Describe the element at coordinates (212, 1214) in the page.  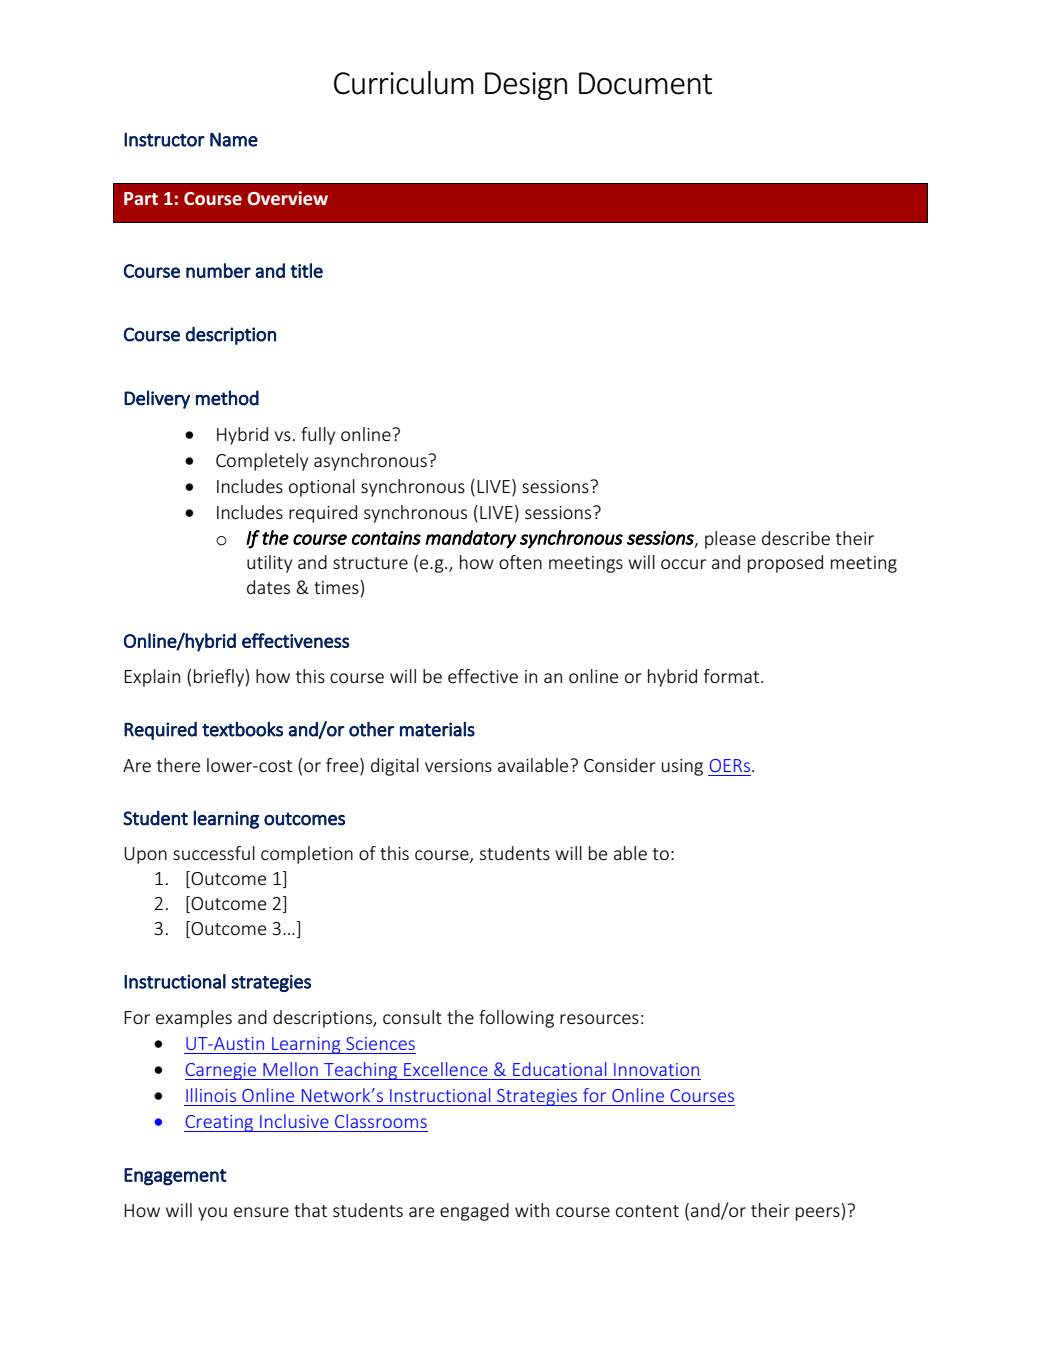
I see `you` at that location.
